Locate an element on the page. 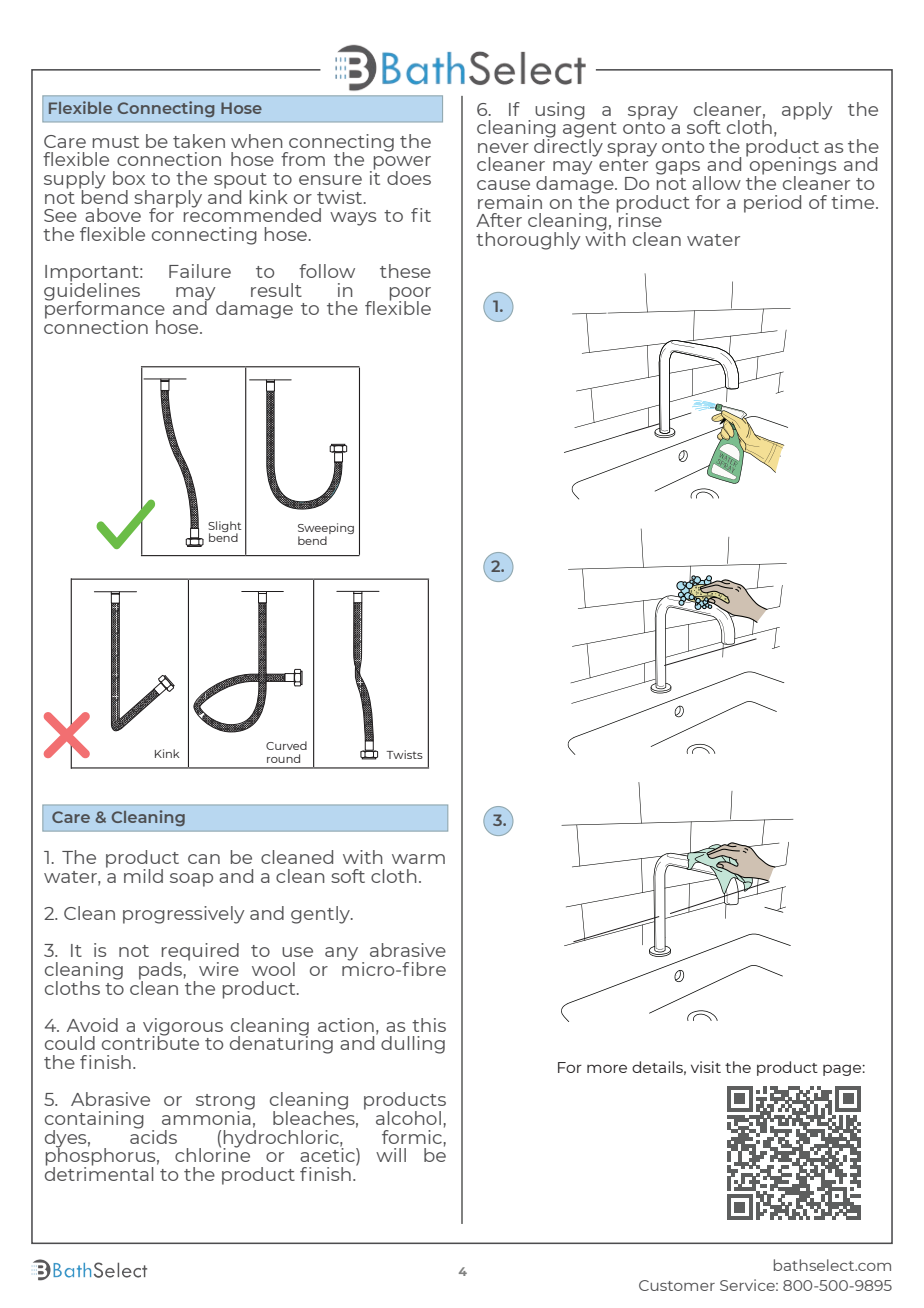 Image resolution: width=924 pixels, height=1308 pixels. Curved is located at coordinates (286, 745).
